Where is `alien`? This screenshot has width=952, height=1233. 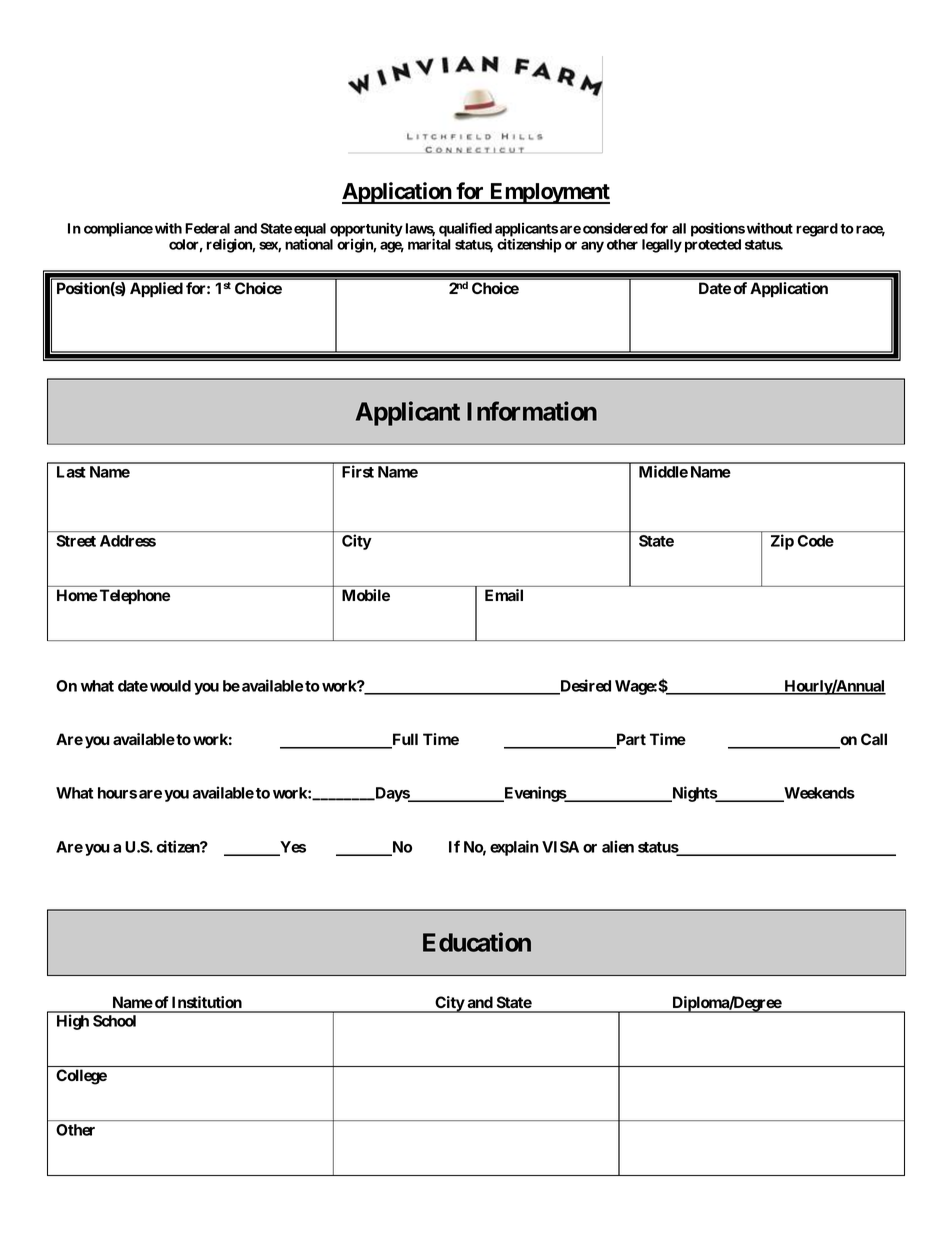 alien is located at coordinates (618, 846).
